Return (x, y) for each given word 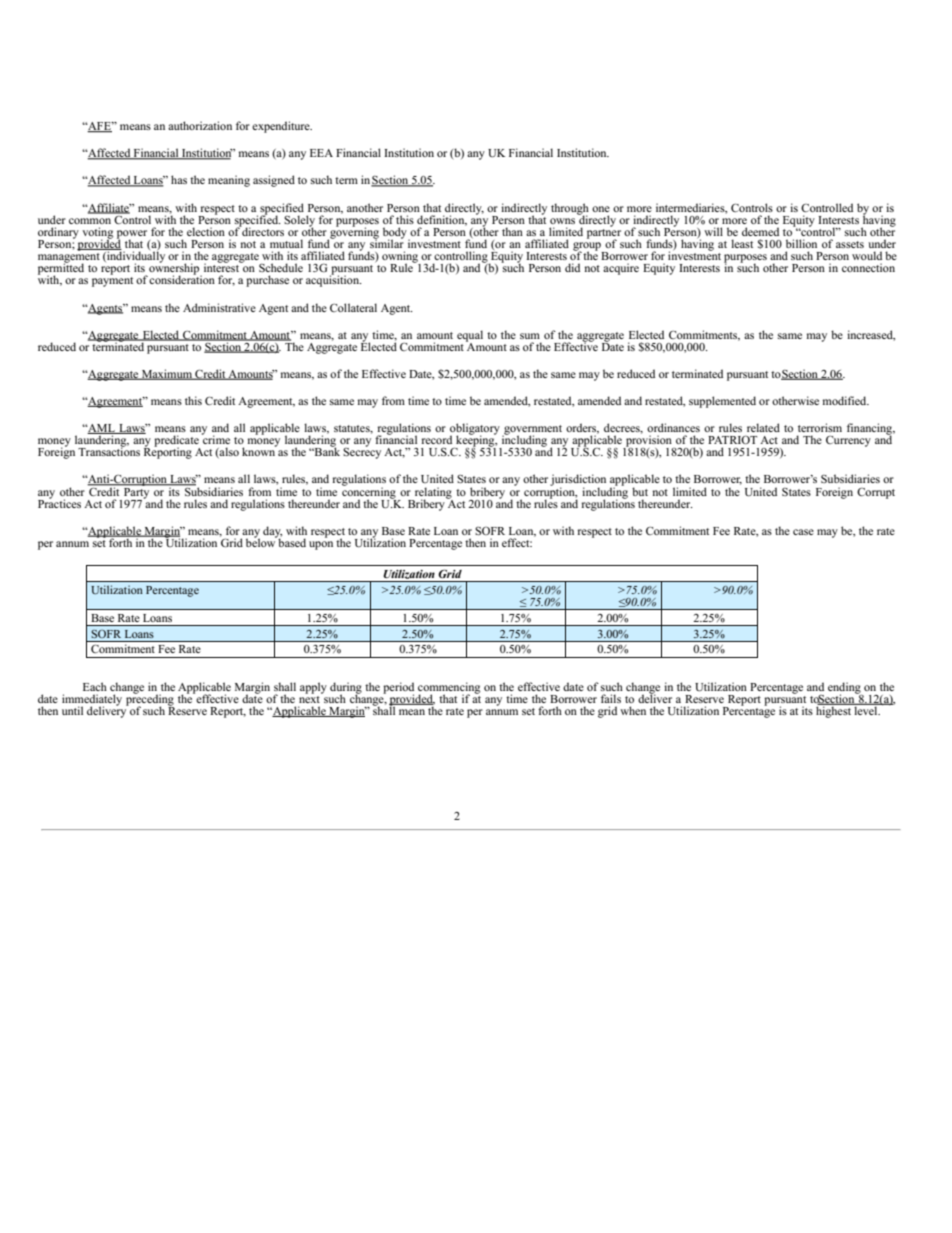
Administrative (219, 307)
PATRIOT (732, 439)
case (803, 532)
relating (432, 494)
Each (95, 686)
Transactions (109, 450)
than (512, 231)
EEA (321, 153)
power (133, 235)
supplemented (722, 402)
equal (470, 337)
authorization (200, 125)
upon (321, 545)
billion (801, 243)
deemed (760, 231)
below (262, 541)
